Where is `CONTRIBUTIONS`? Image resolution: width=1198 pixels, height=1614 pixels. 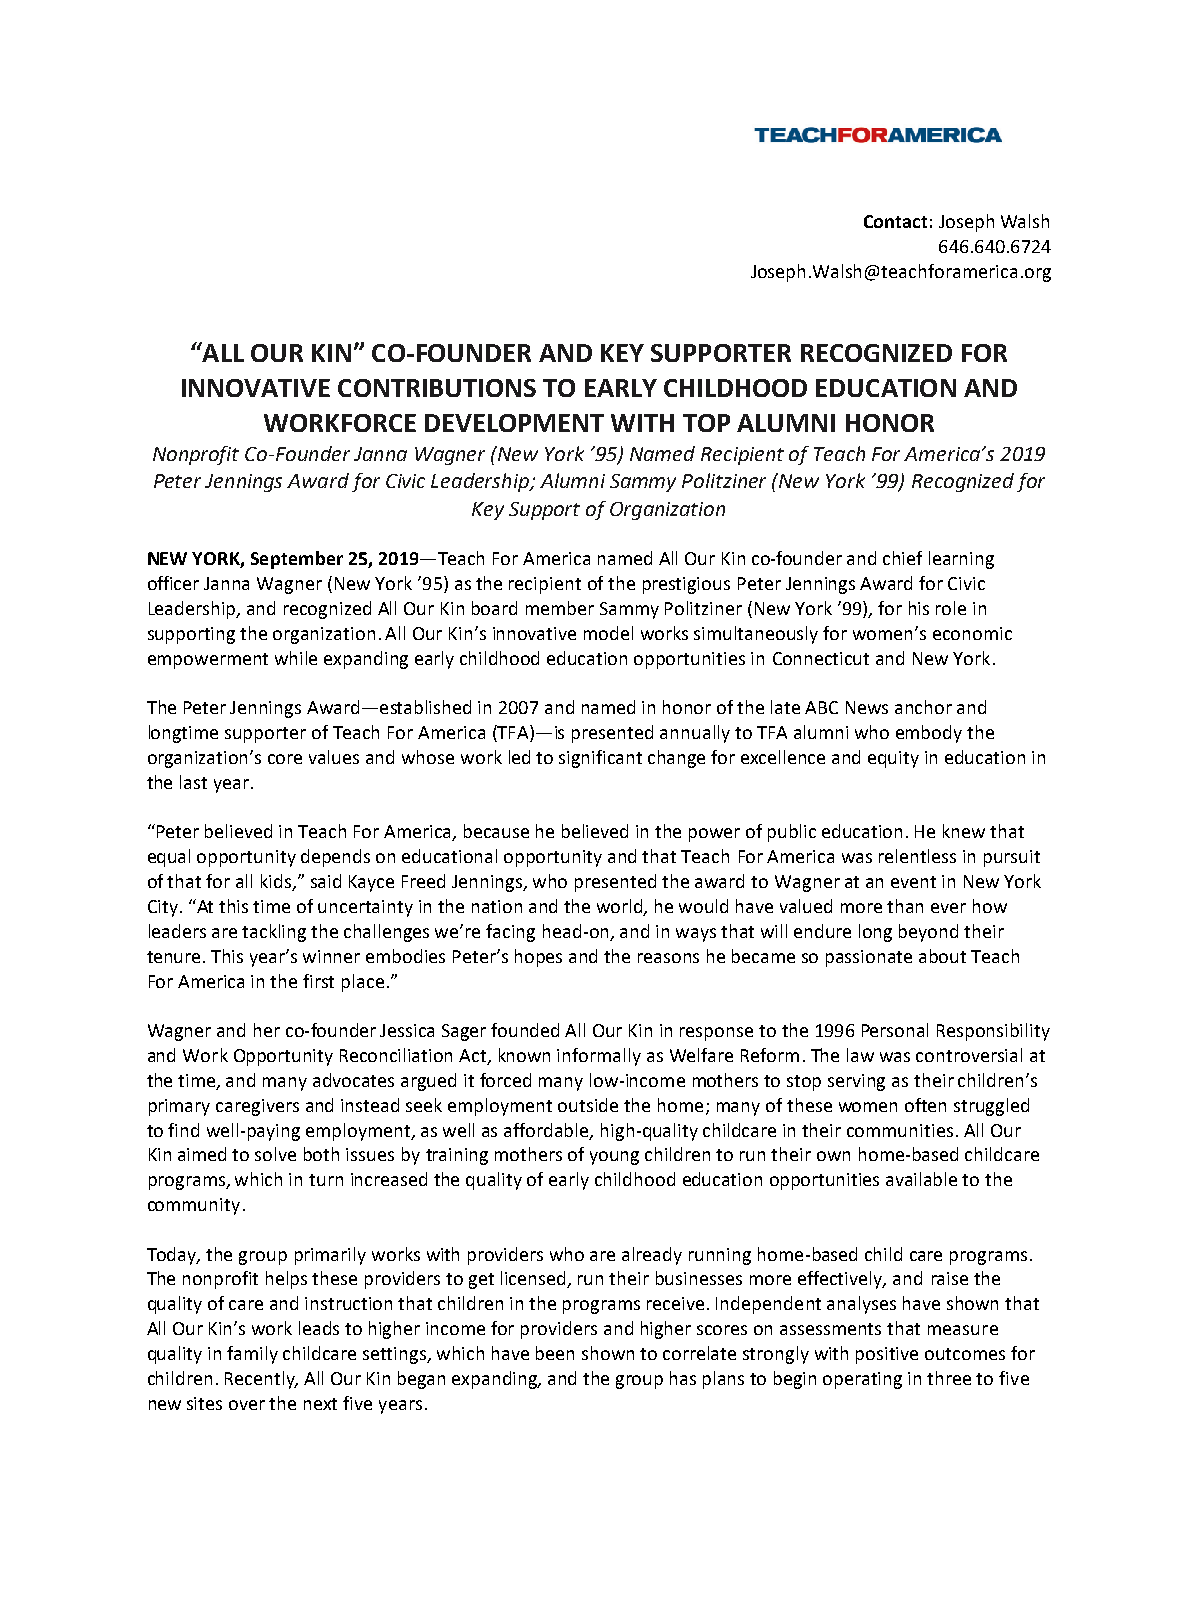 CONTRIBUTIONS is located at coordinates (437, 388).
